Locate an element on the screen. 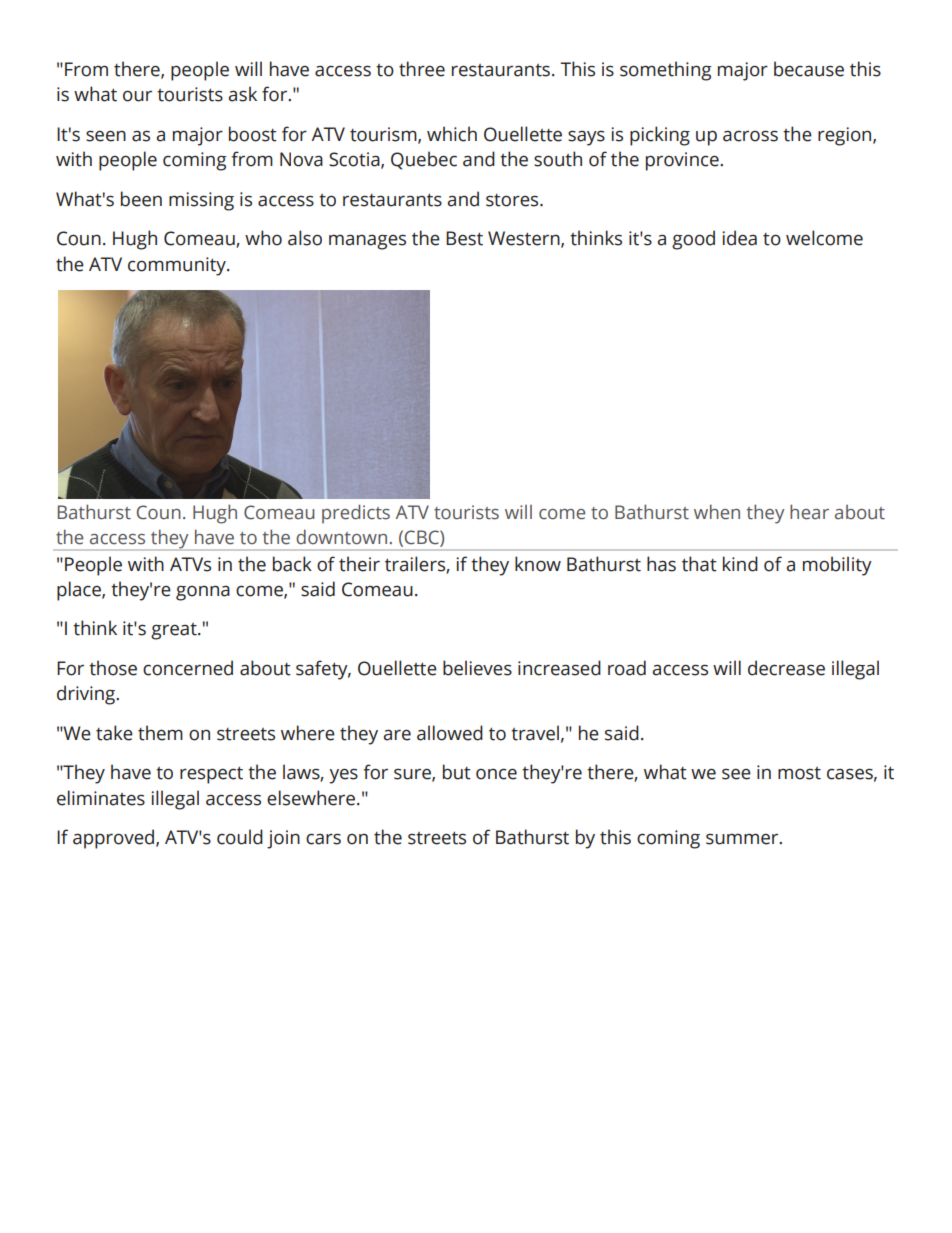  because is located at coordinates (809, 69).
